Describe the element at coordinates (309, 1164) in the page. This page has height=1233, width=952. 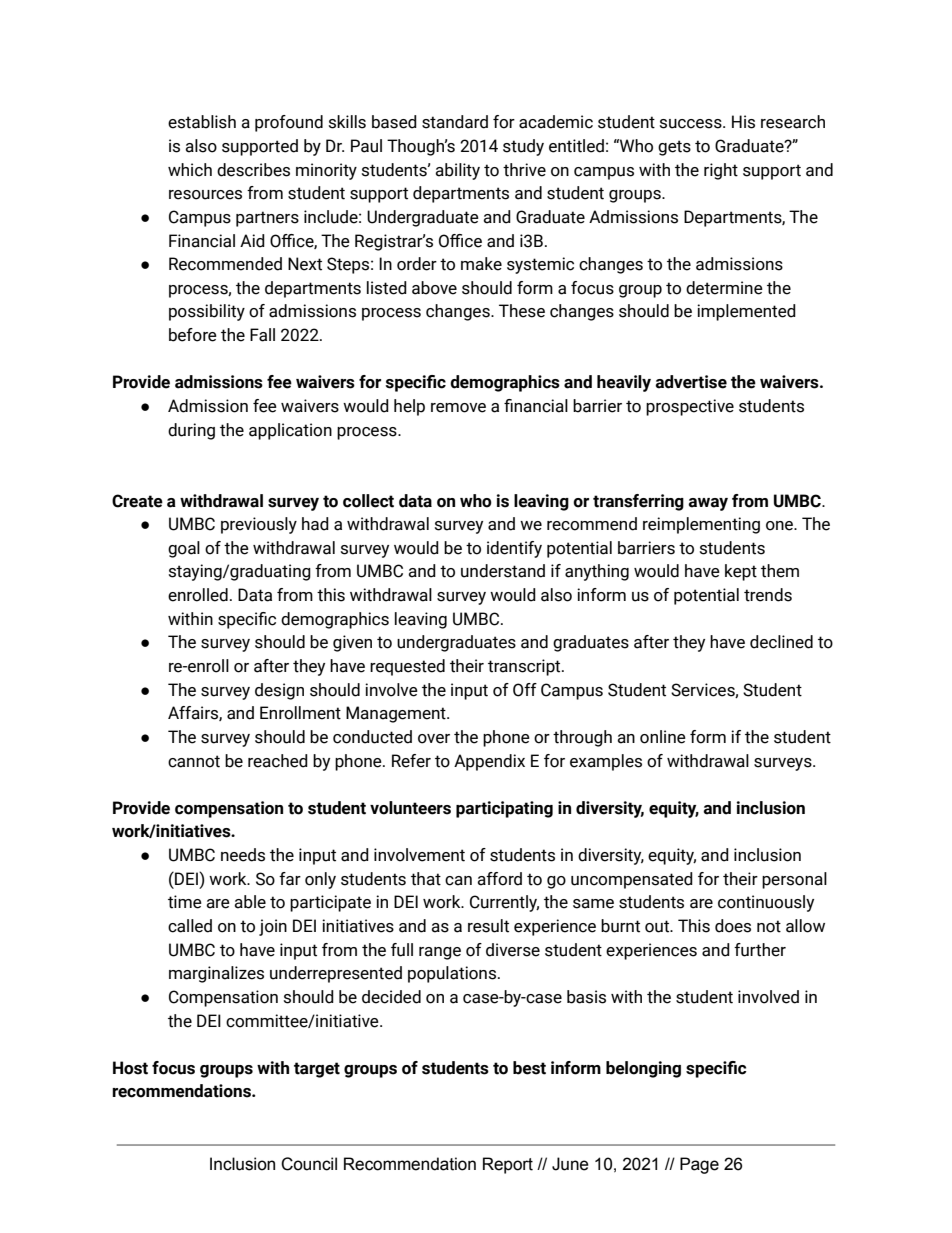
I see `Council` at that location.
